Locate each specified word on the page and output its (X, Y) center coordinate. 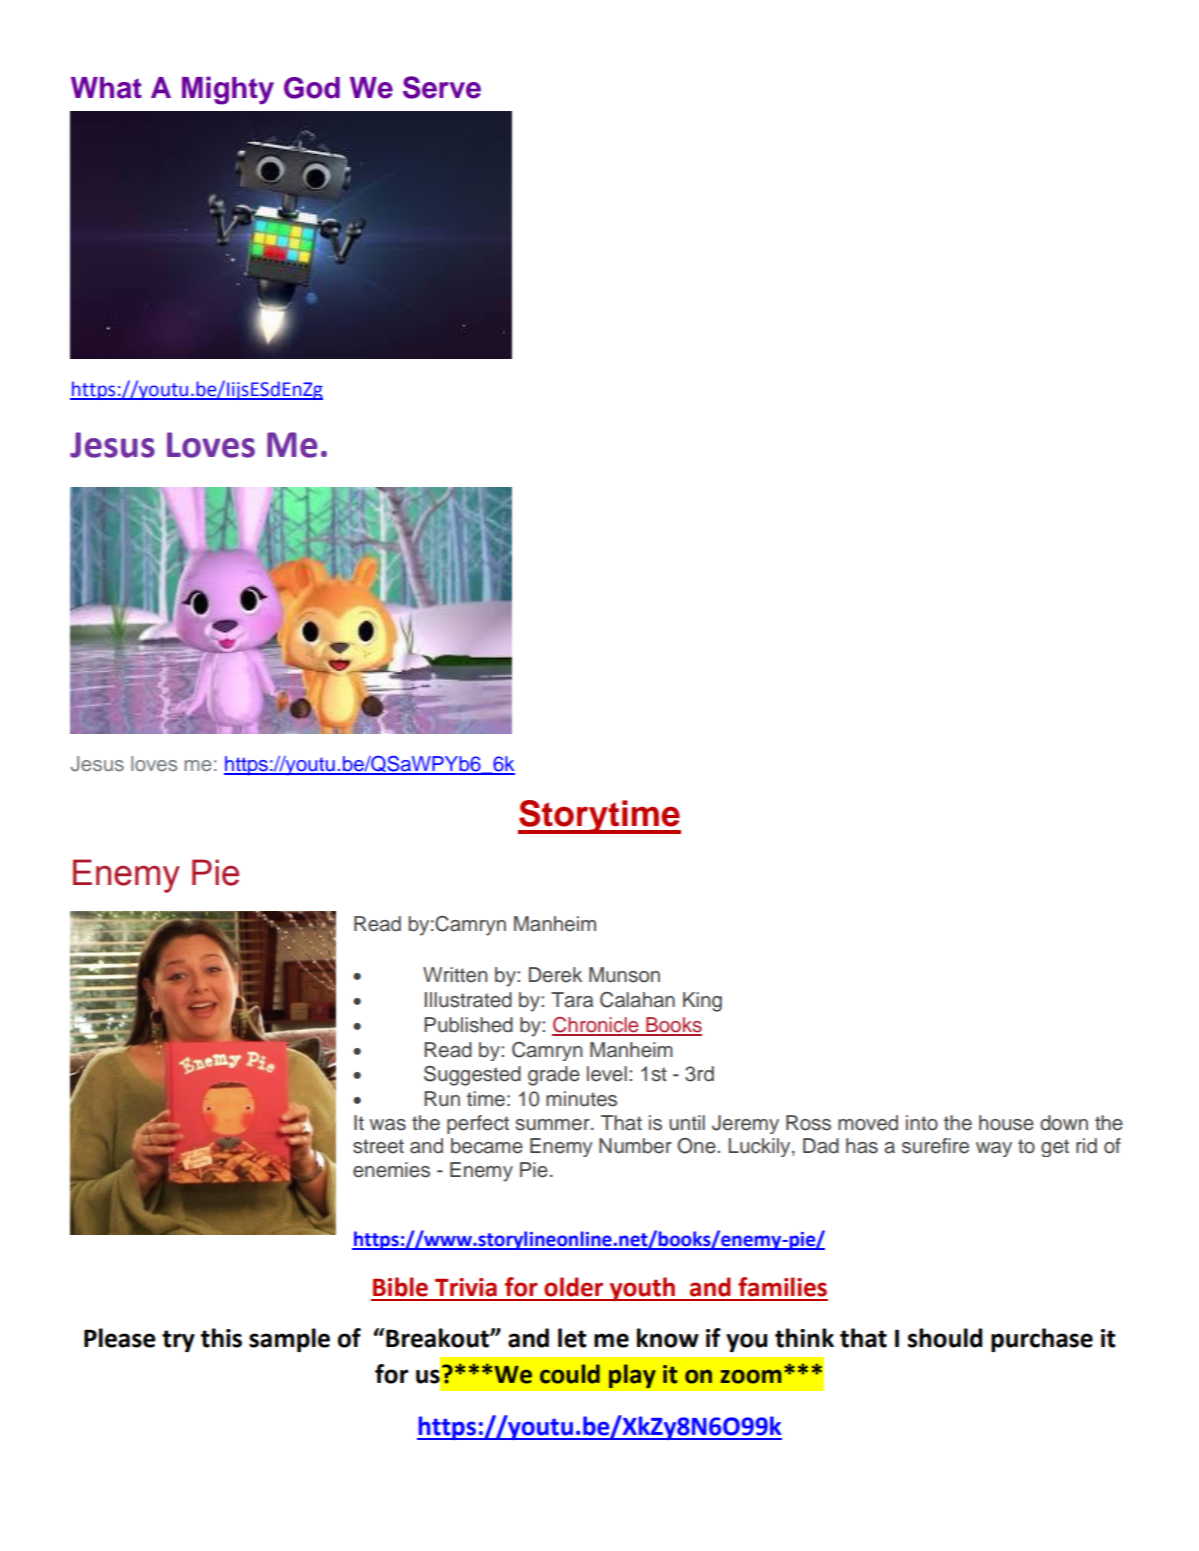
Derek (555, 975)
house (1006, 1123)
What (106, 88)
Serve (442, 87)
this (221, 1338)
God (312, 88)
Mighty (228, 90)
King (702, 1002)
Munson (624, 975)
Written (455, 975)
